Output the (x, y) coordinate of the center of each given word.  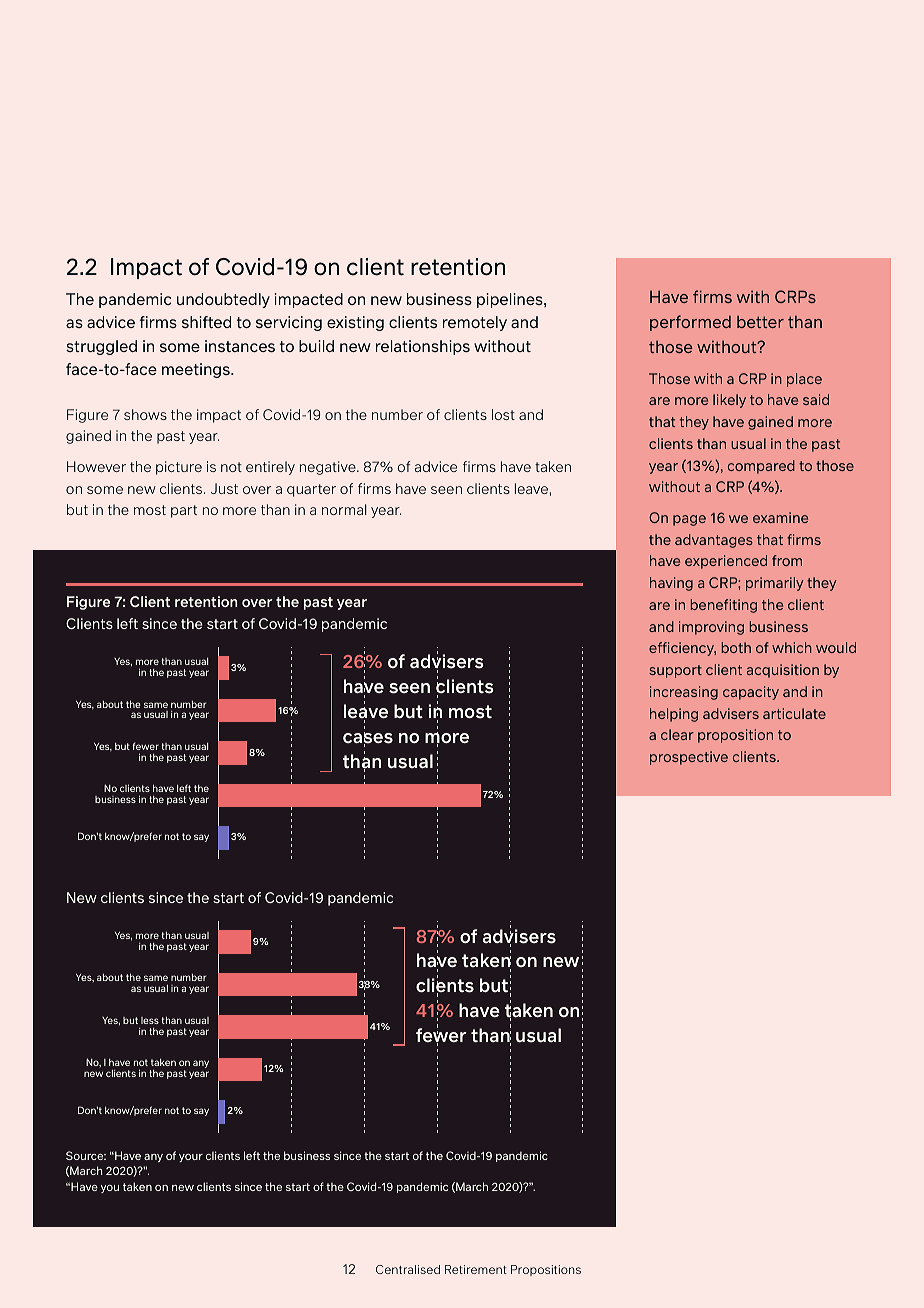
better (760, 322)
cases (368, 739)
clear (677, 734)
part (184, 511)
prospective (689, 758)
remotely (475, 323)
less (150, 1020)
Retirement (476, 1269)
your (191, 1158)
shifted (206, 322)
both (736, 647)
